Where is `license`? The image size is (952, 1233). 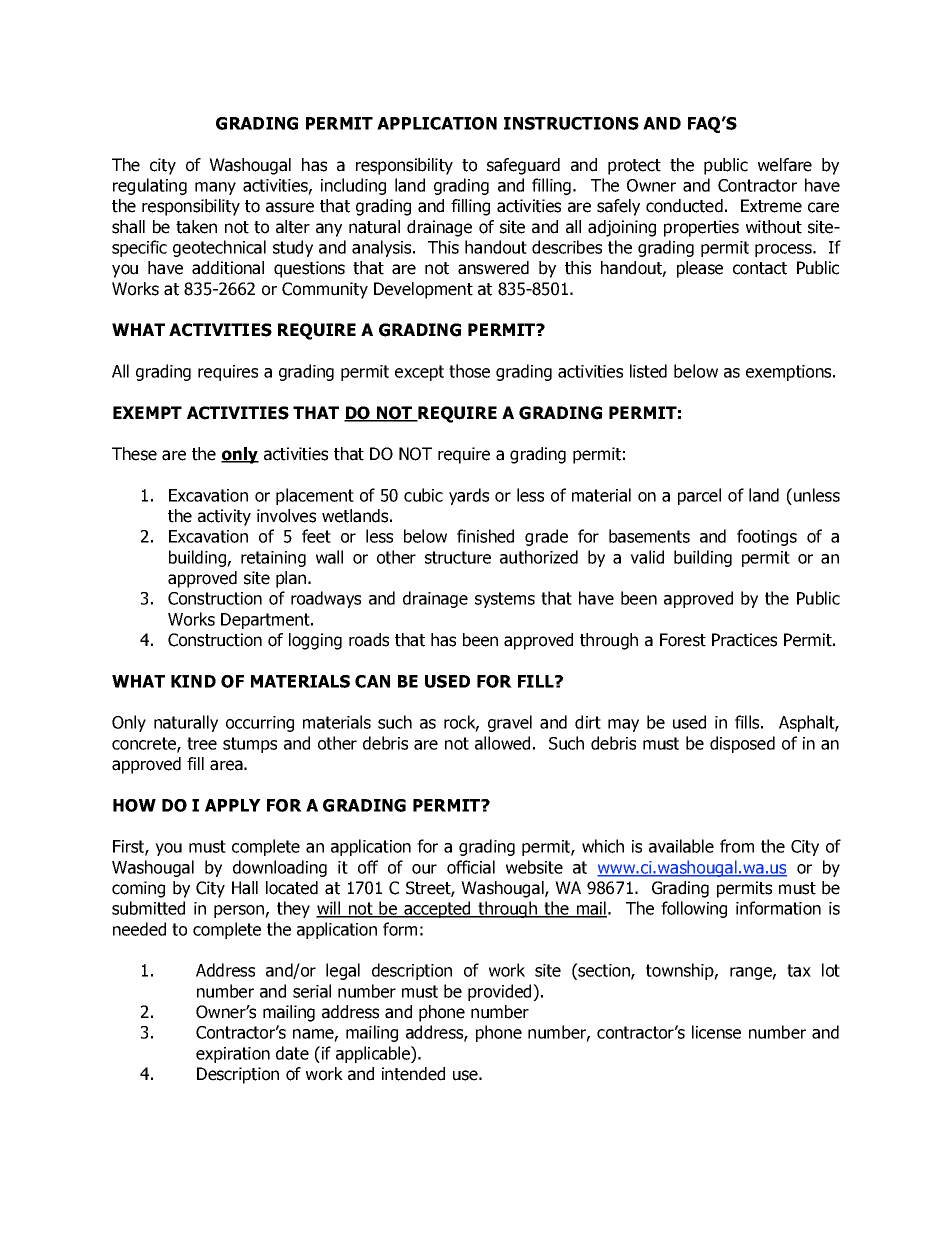 license is located at coordinates (716, 1032).
